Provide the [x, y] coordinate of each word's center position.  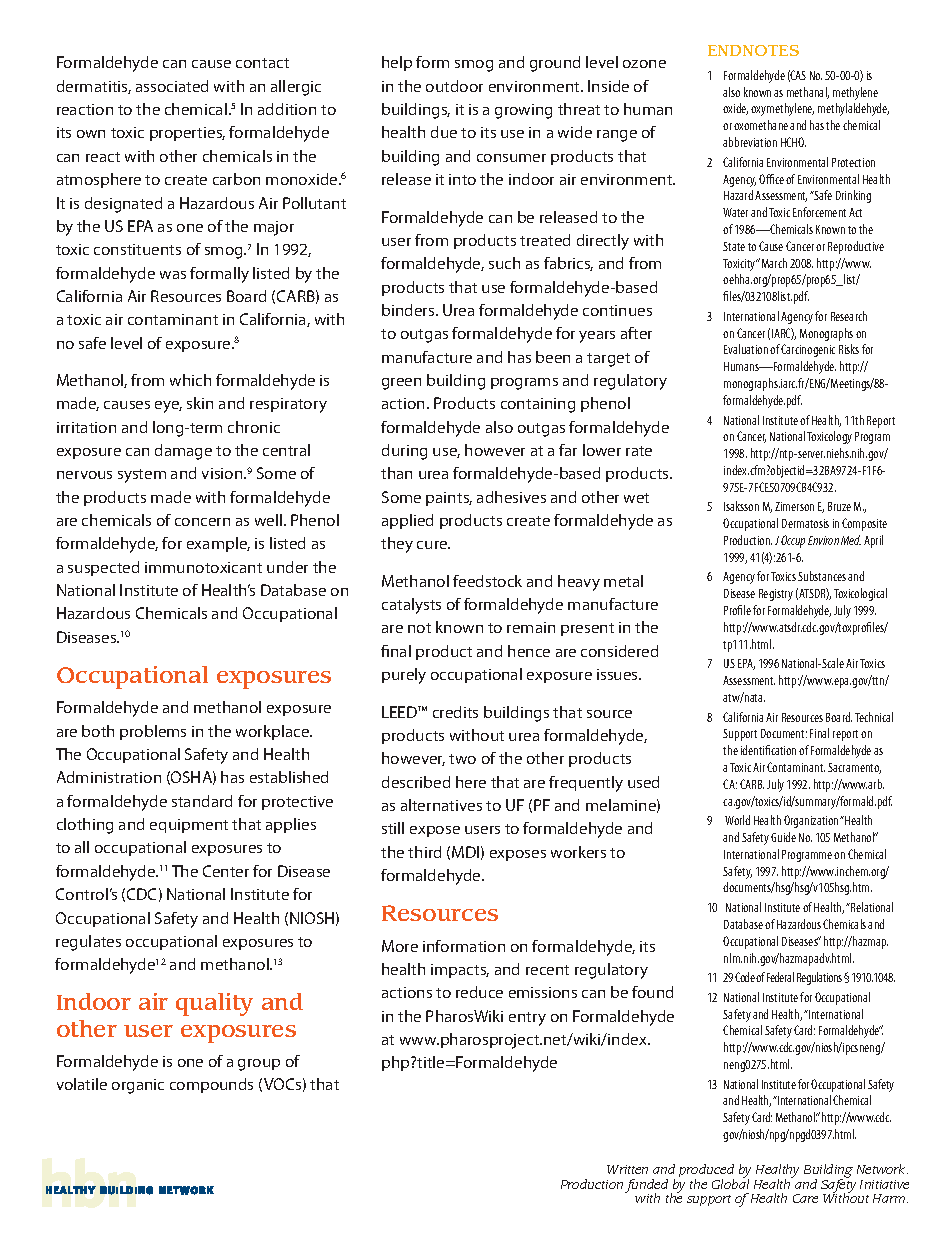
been [553, 357]
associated [172, 86]
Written [627, 1169]
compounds [211, 1085]
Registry [776, 595]
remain [531, 627]
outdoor [454, 86]
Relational [871, 907]
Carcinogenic [808, 350]
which [190, 380]
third [424, 852]
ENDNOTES [753, 50]
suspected [103, 568]
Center [226, 871]
